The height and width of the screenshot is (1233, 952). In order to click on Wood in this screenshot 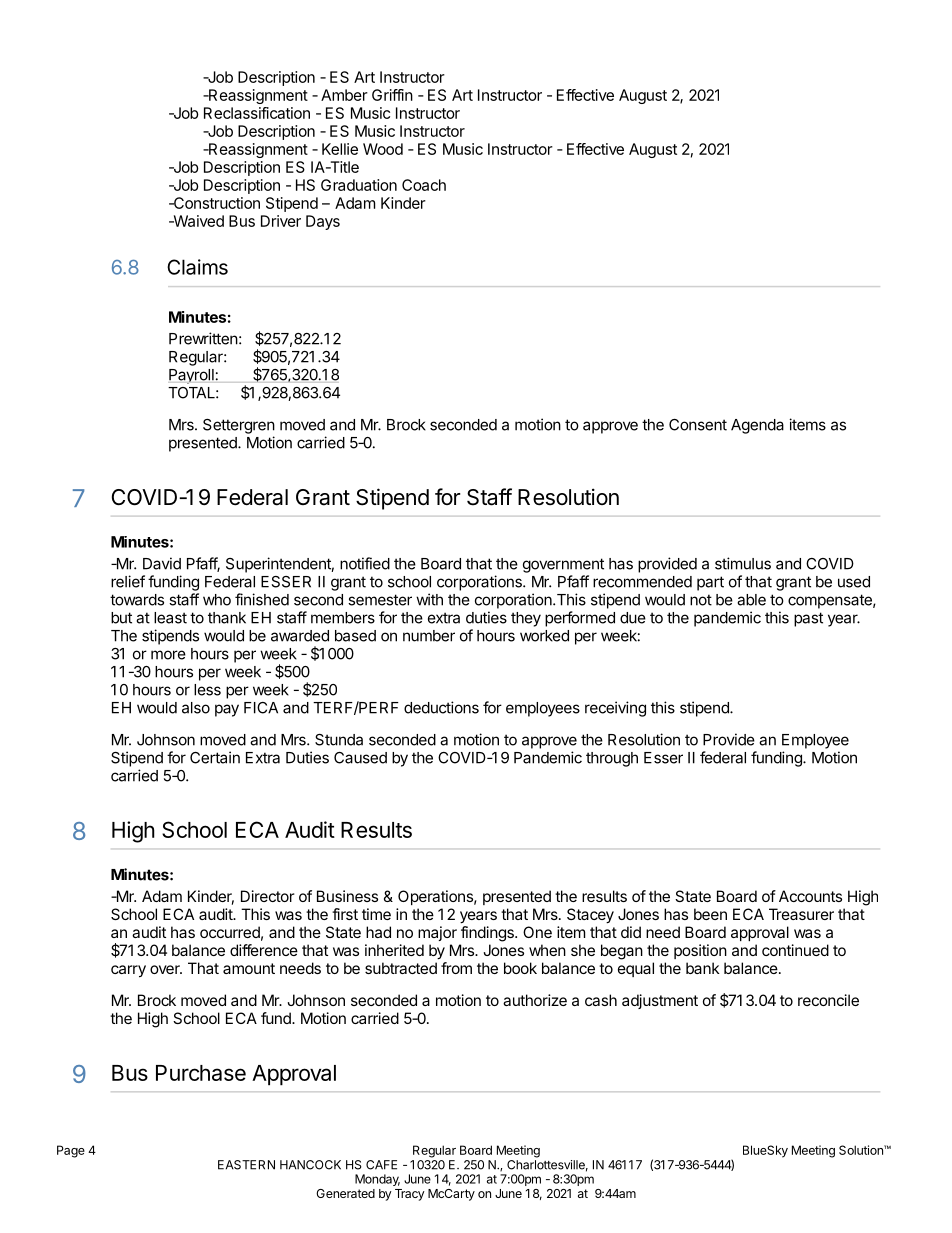, I will do `click(383, 149)`.
